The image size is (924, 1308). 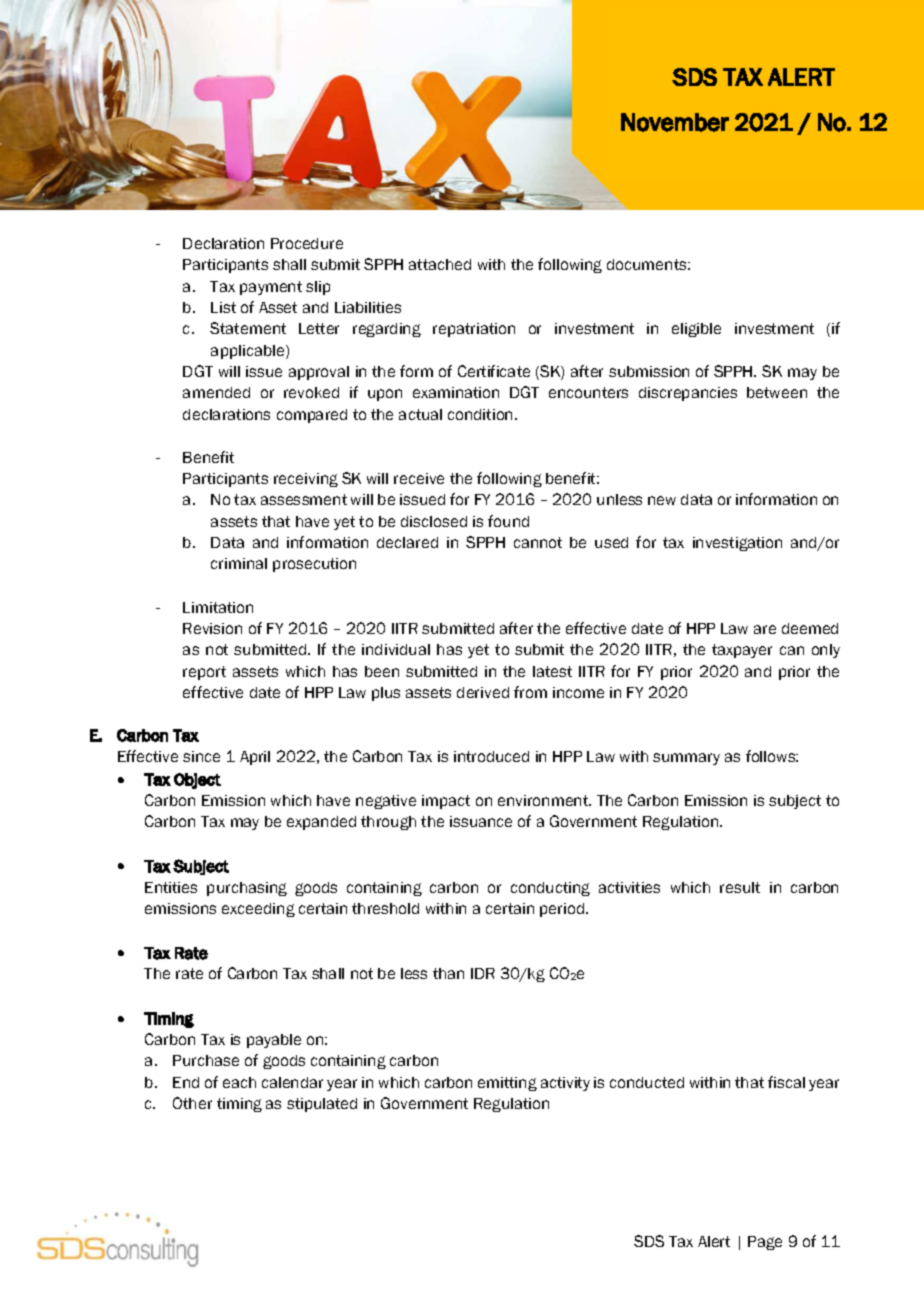 What do you see at coordinates (494, 371) in the screenshot?
I see `Certificate` at bounding box center [494, 371].
